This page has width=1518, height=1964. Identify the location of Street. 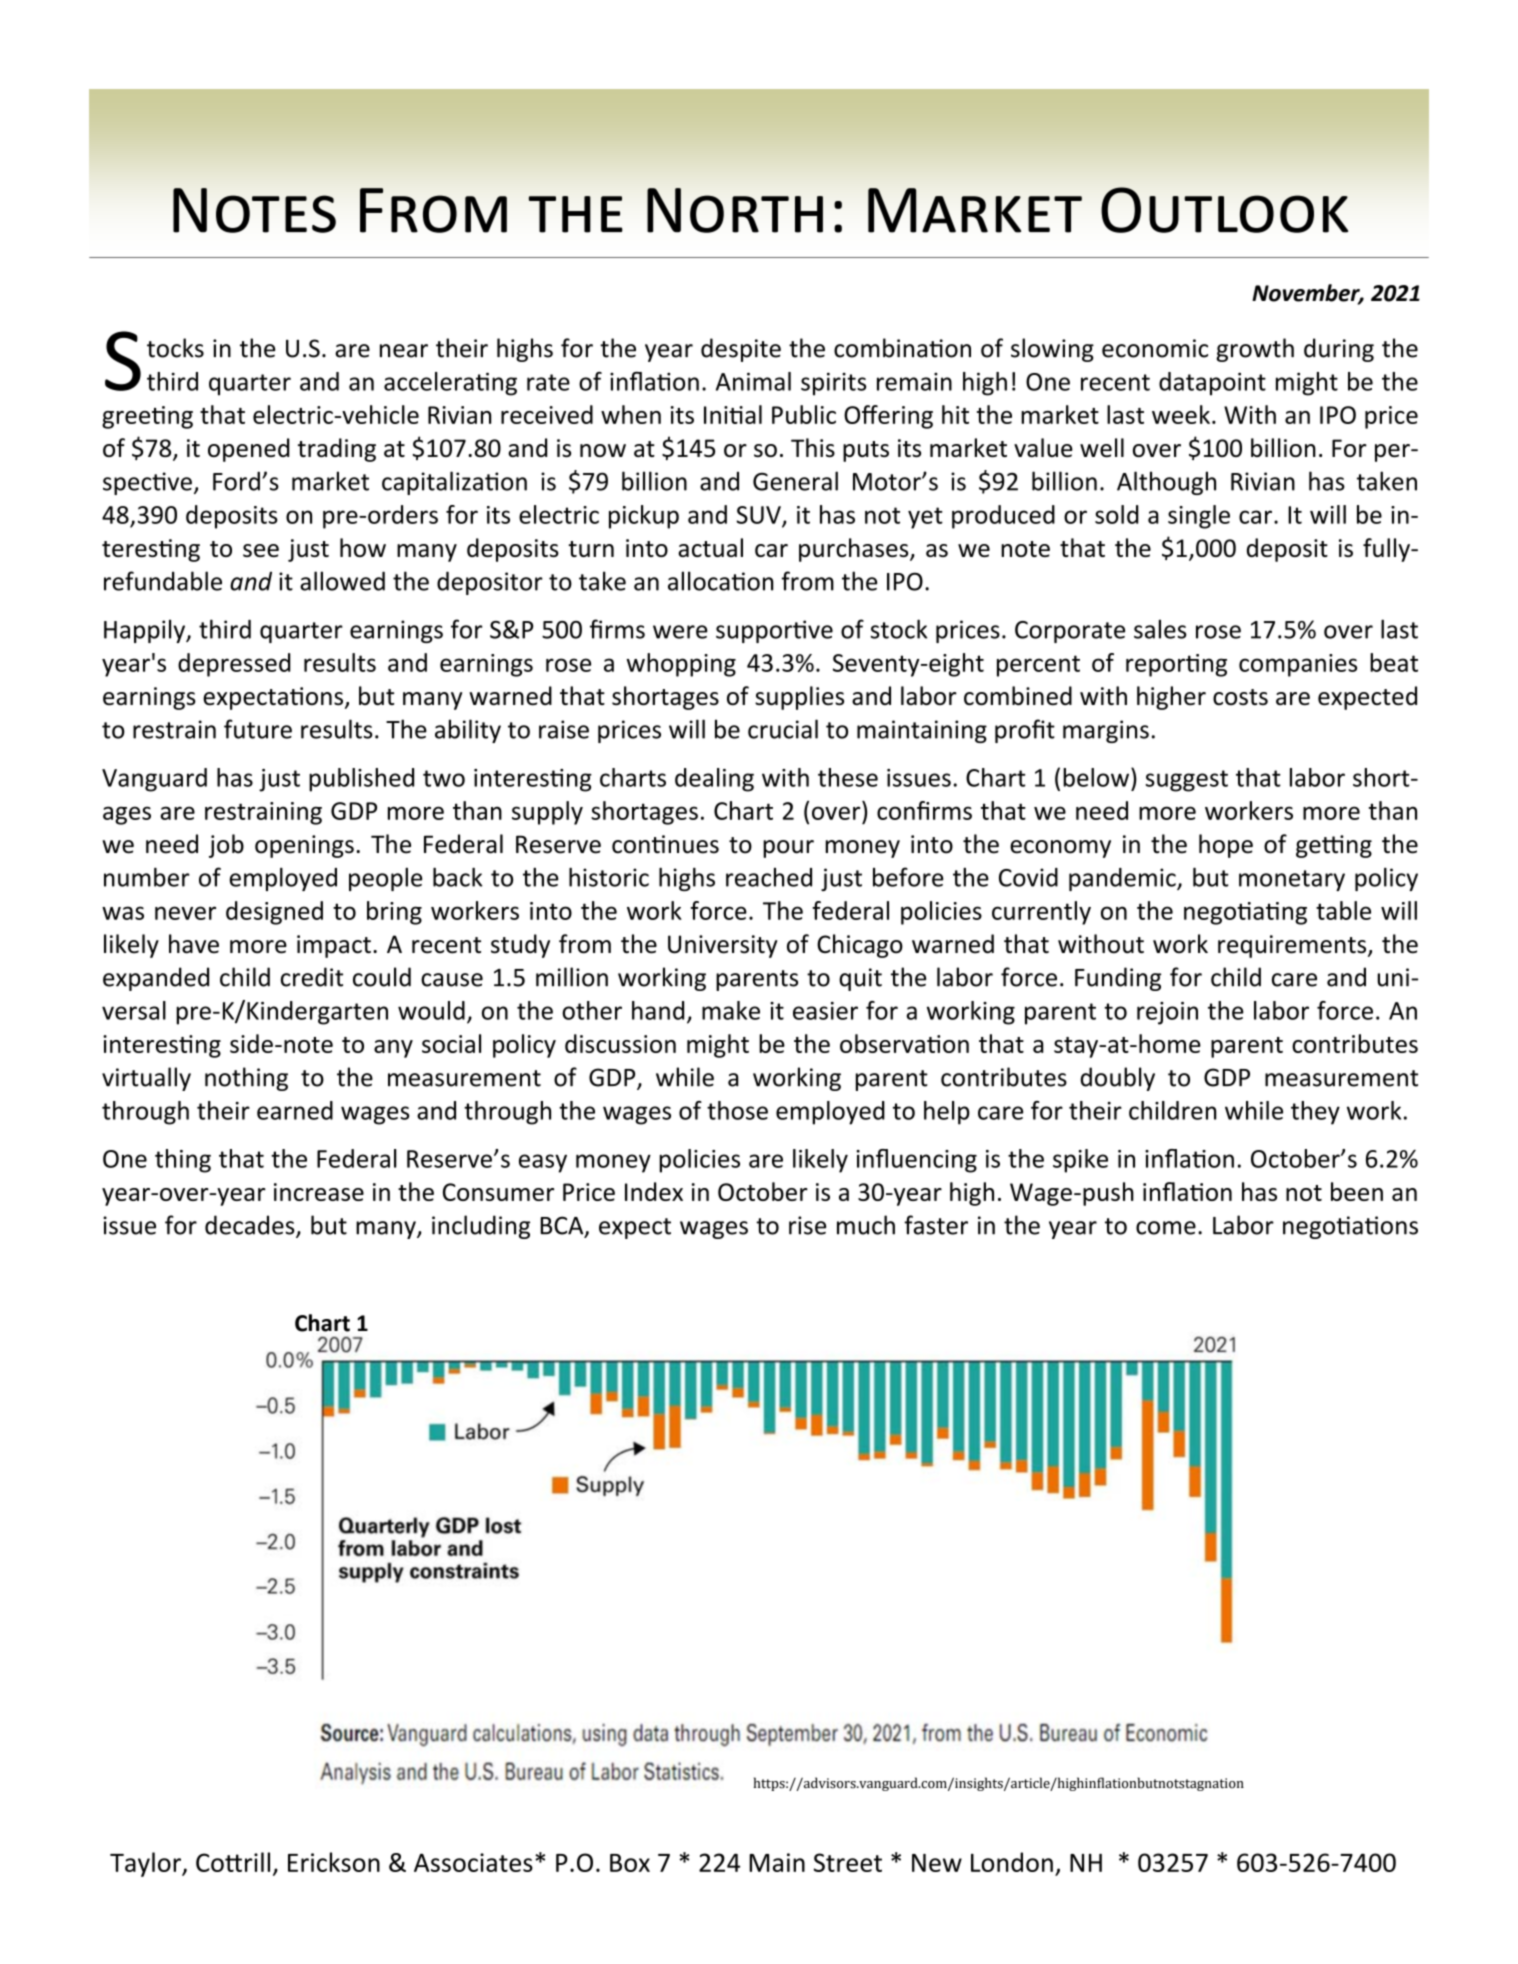
(848, 1862).
